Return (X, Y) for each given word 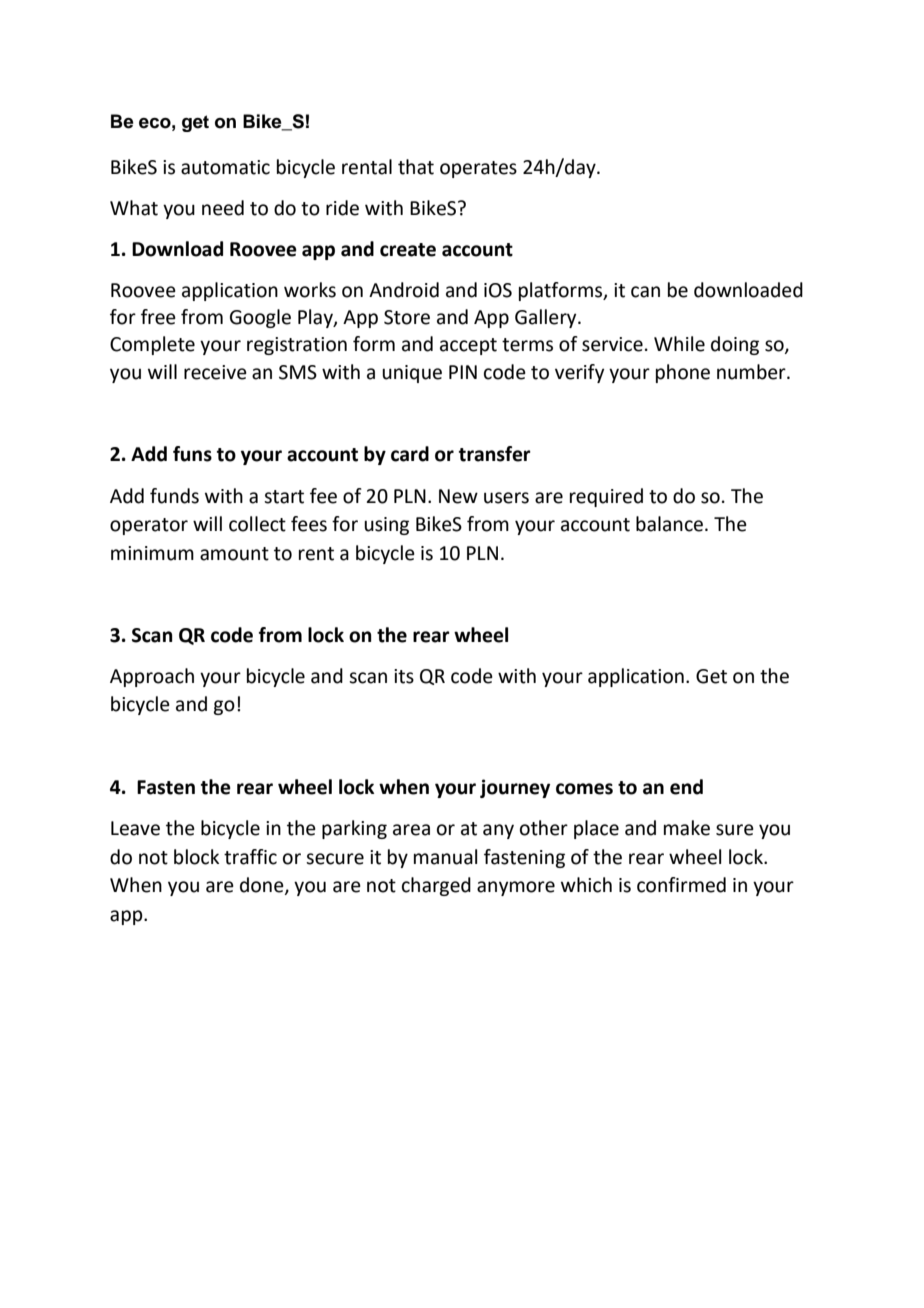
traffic (250, 857)
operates (478, 169)
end (686, 787)
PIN (463, 372)
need (223, 208)
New (458, 496)
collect (257, 524)
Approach (152, 677)
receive (215, 372)
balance (671, 524)
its (404, 676)
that (416, 167)
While (679, 344)
